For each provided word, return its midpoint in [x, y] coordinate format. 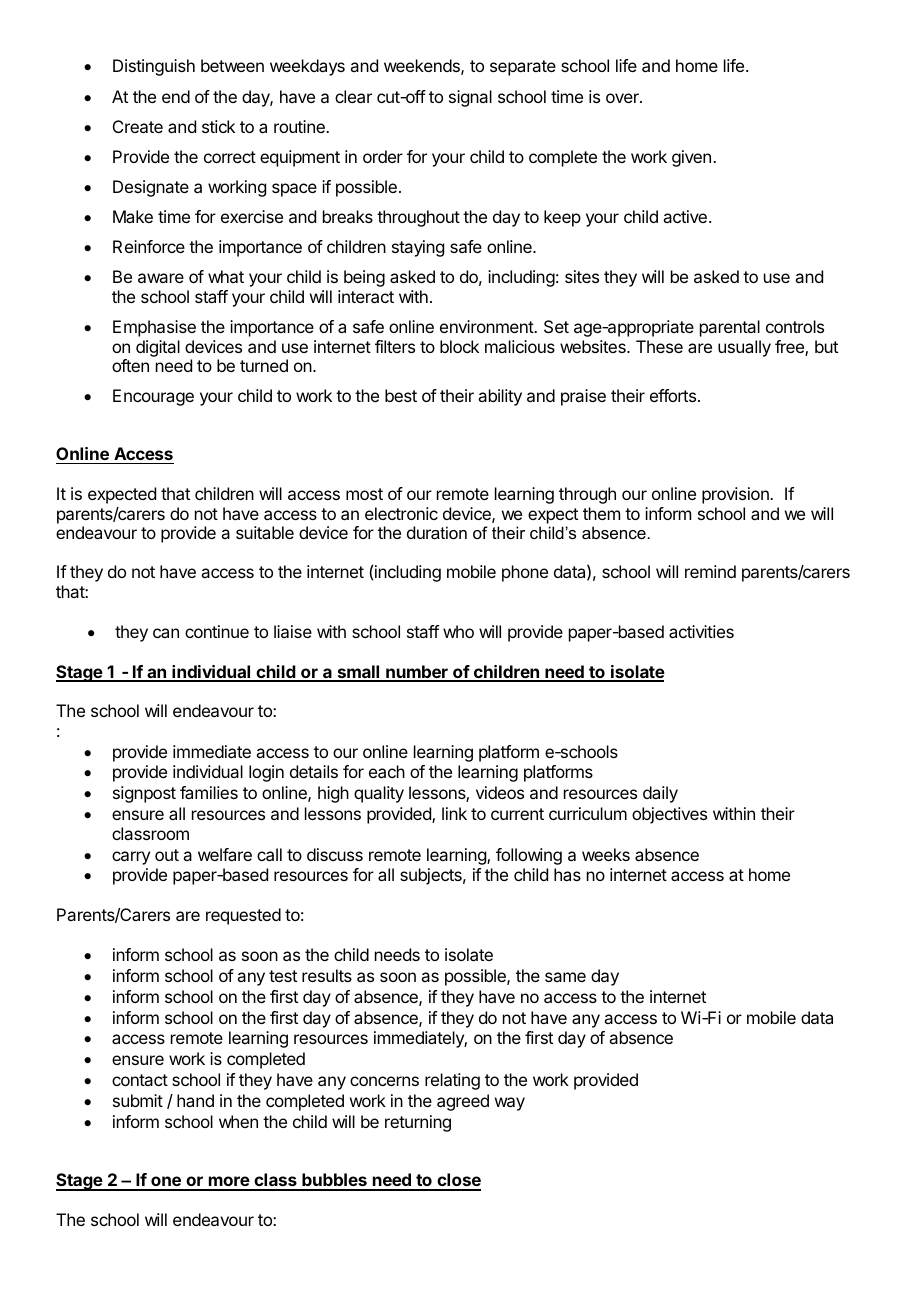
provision [736, 495]
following [529, 856]
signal [470, 98]
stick [218, 126]
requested [243, 916]
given [691, 158]
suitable [265, 532]
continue [217, 631]
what [226, 276]
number [417, 673]
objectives [669, 815]
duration [437, 532]
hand [195, 1100]
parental [730, 328]
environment [487, 326]
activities [701, 631]
